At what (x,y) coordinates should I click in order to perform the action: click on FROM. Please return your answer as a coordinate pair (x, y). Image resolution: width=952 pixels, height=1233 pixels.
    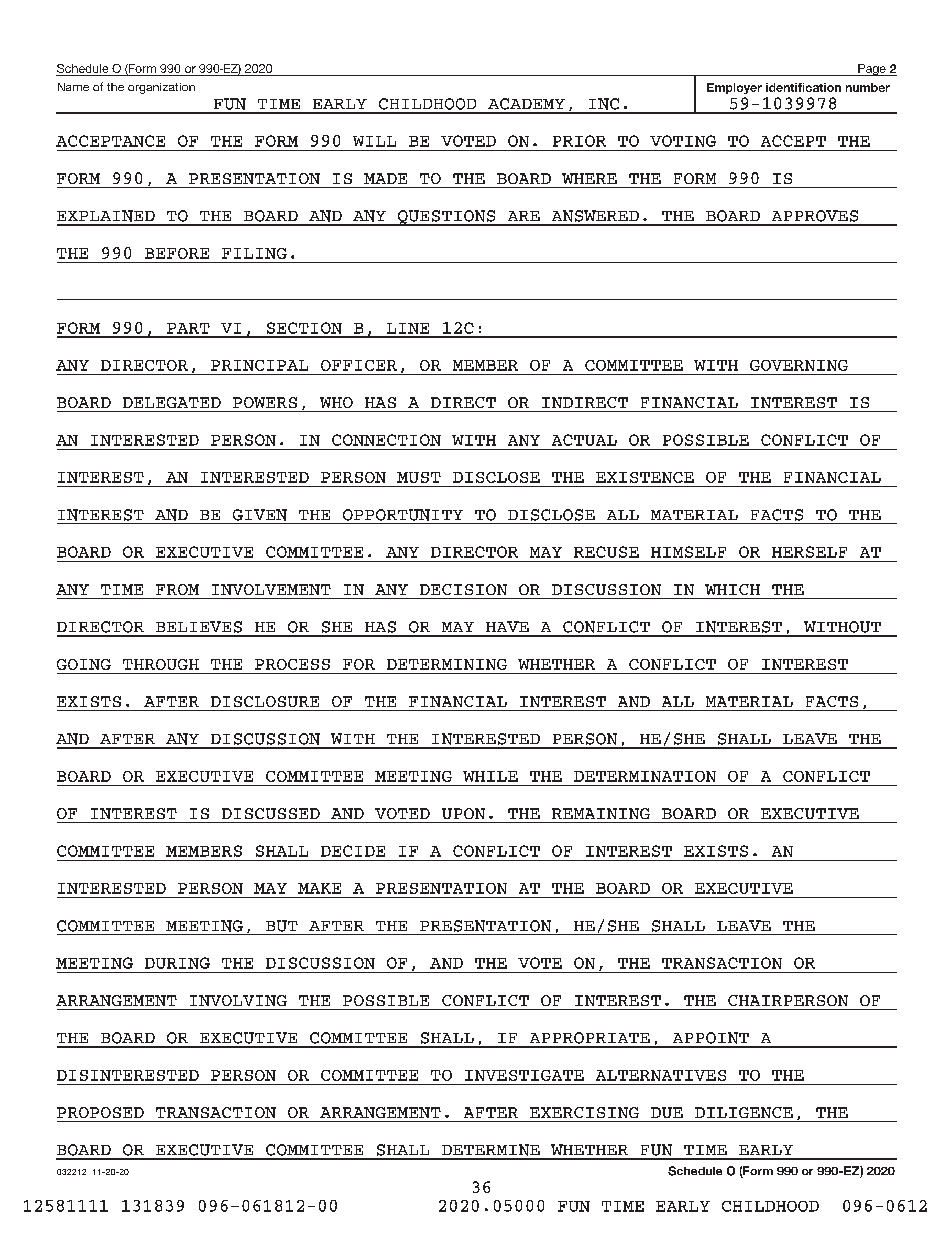
    Looking at the image, I should click on (177, 589).
